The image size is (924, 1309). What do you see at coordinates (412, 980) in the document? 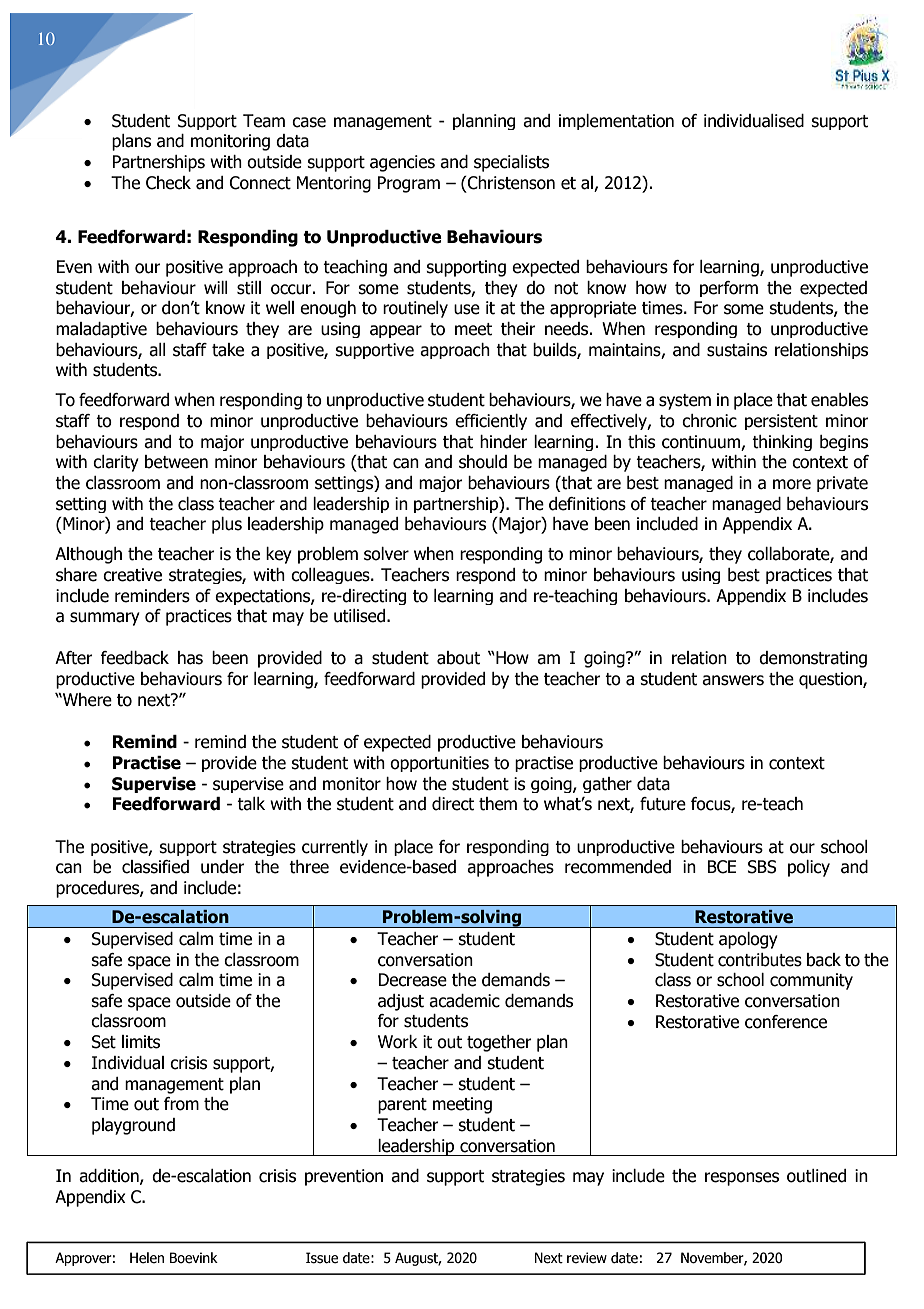
I see `Decrease` at bounding box center [412, 980].
